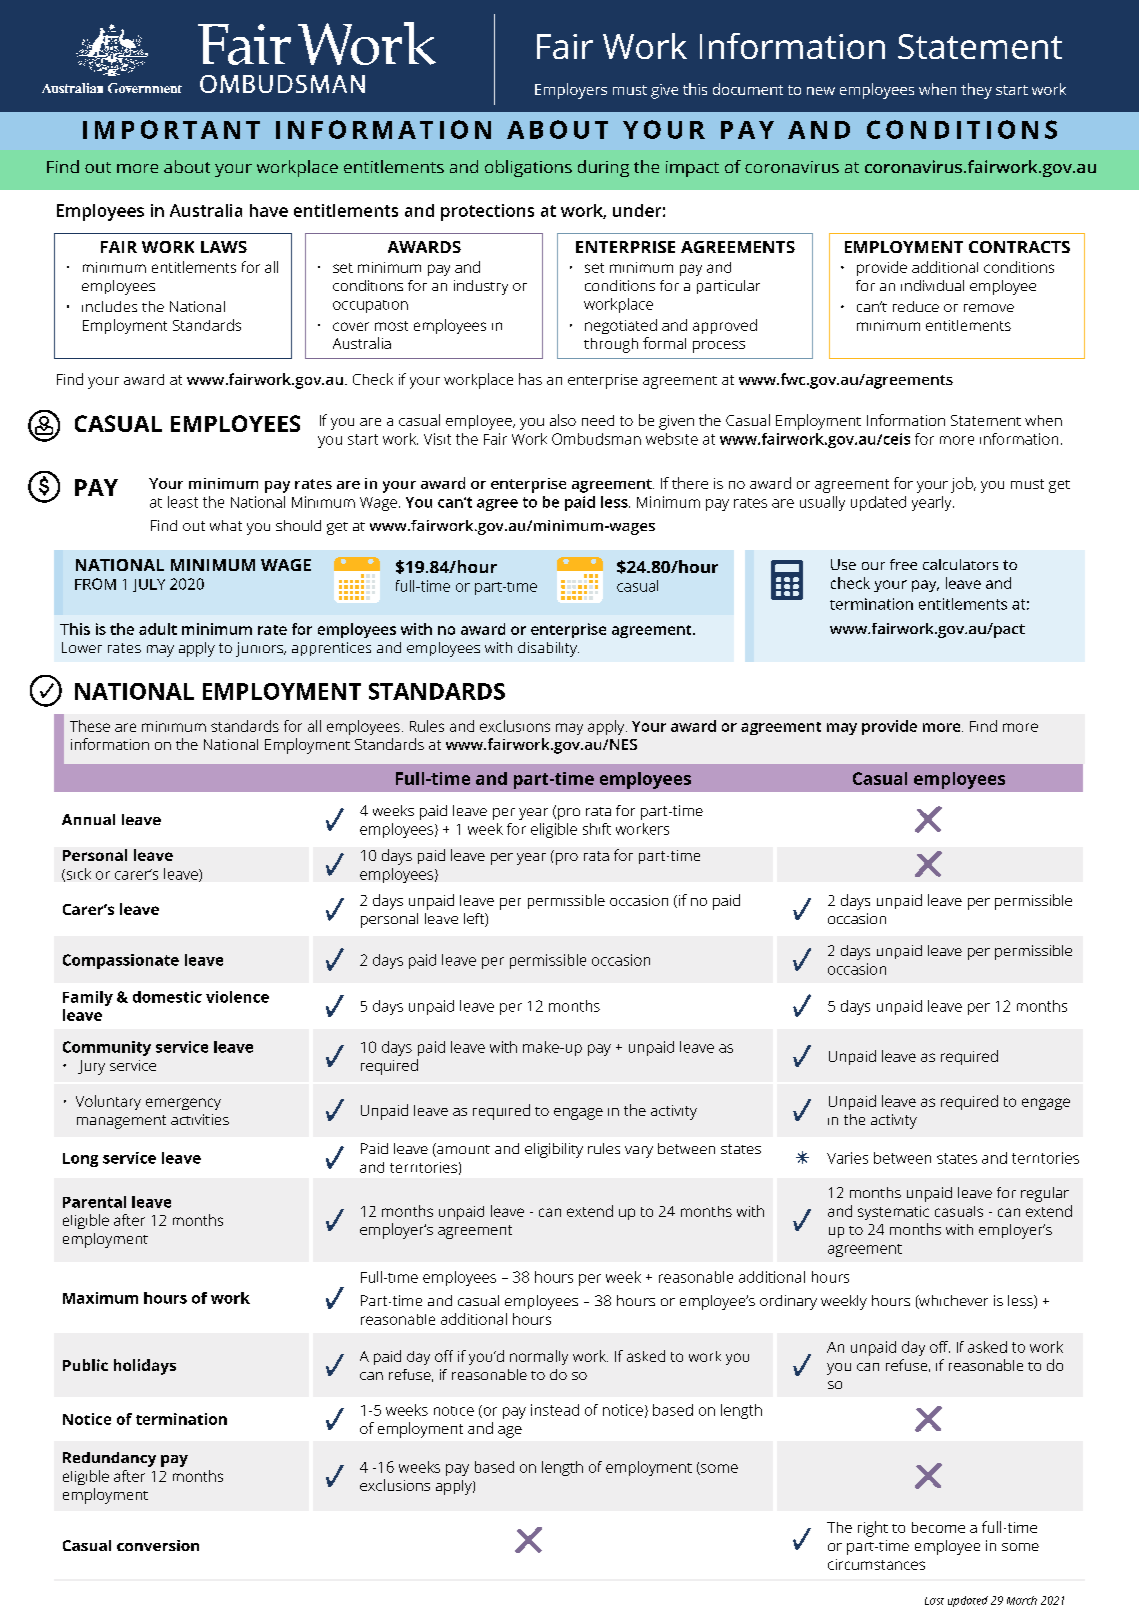 The image size is (1139, 1611). I want to click on IMPORTANT, so click(171, 129).
